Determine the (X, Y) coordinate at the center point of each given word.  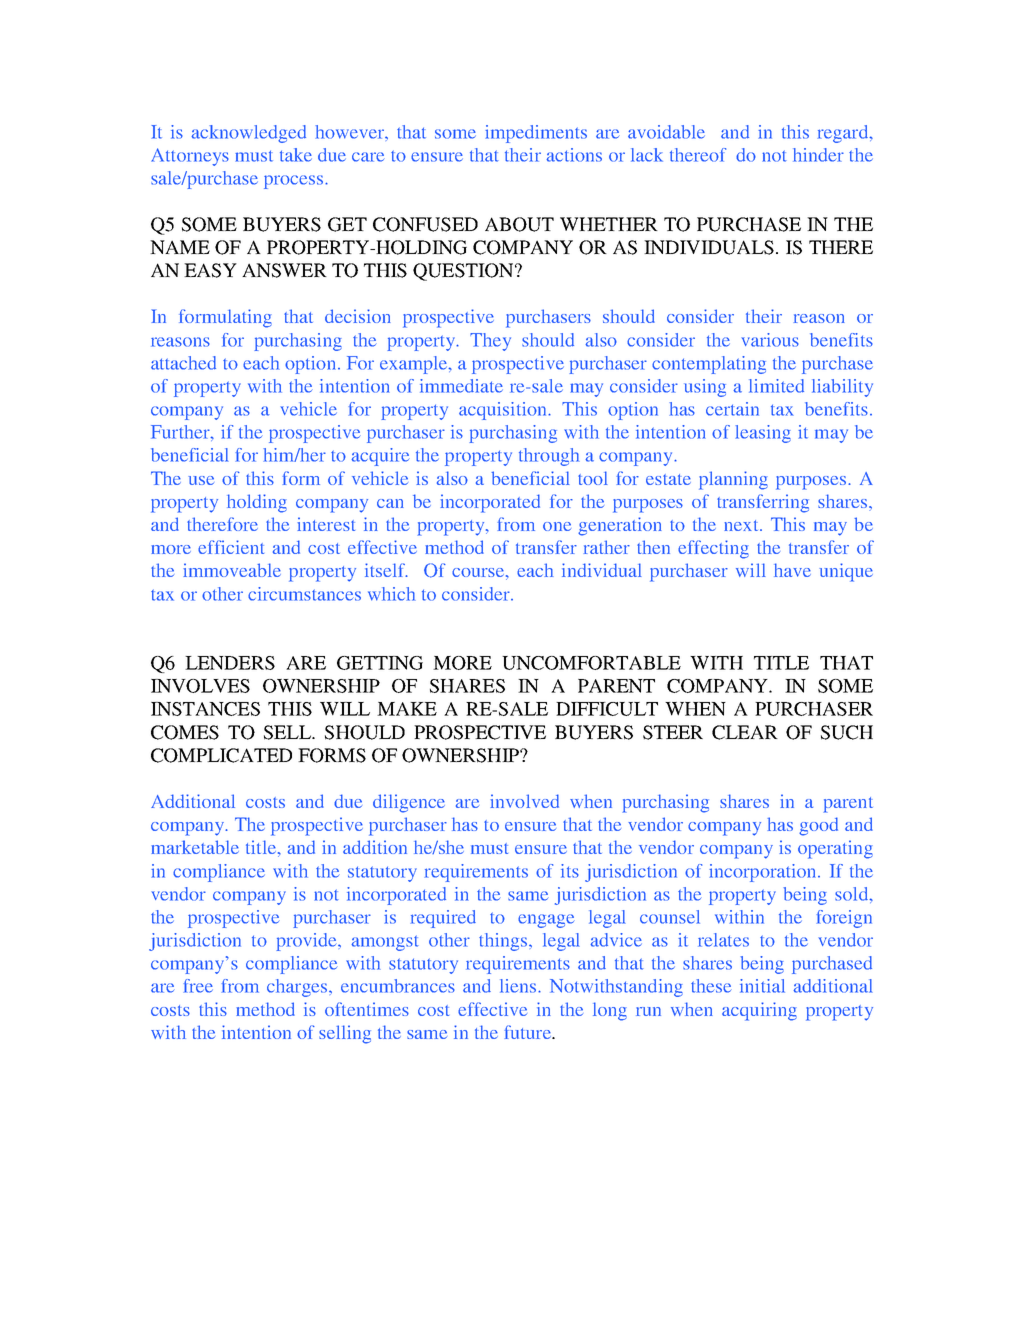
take (296, 155)
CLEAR (745, 732)
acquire (380, 457)
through (549, 457)
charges (298, 988)
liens (519, 986)
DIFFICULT (607, 709)
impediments (536, 134)
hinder (818, 155)
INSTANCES (205, 709)
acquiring (759, 1011)
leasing (763, 434)
